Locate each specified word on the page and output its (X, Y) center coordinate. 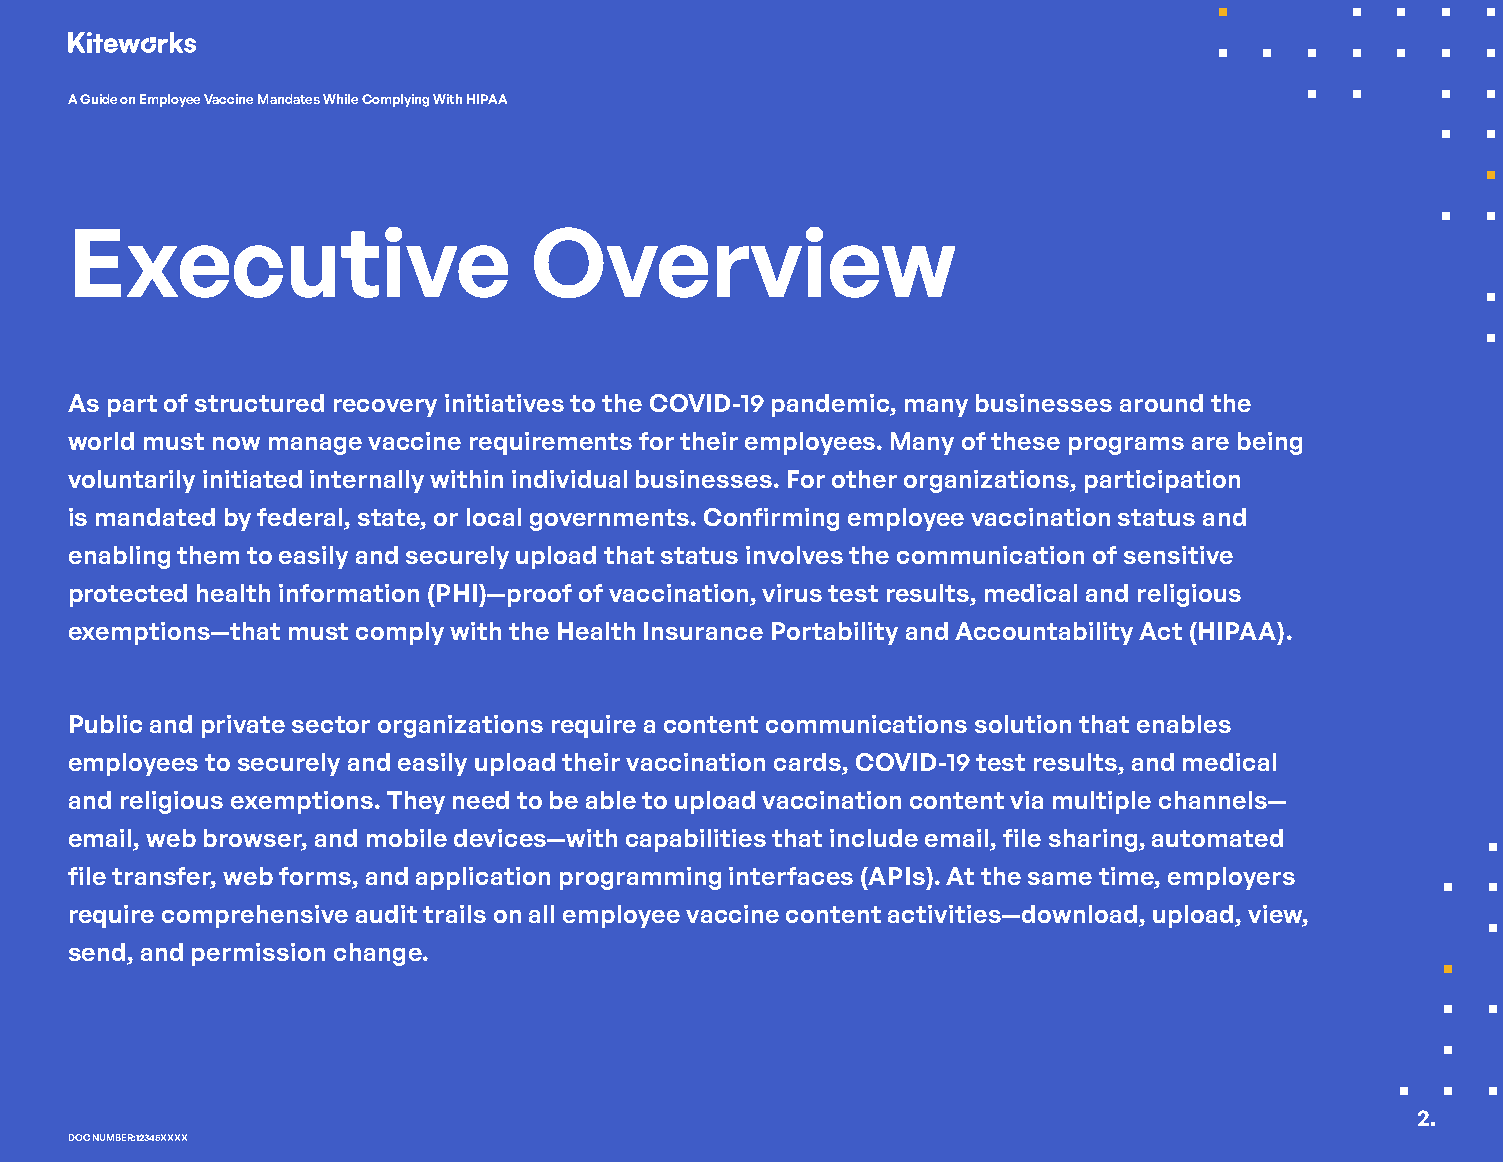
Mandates (289, 99)
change (379, 954)
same (1060, 878)
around (1161, 403)
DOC (79, 1137)
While (340, 99)
